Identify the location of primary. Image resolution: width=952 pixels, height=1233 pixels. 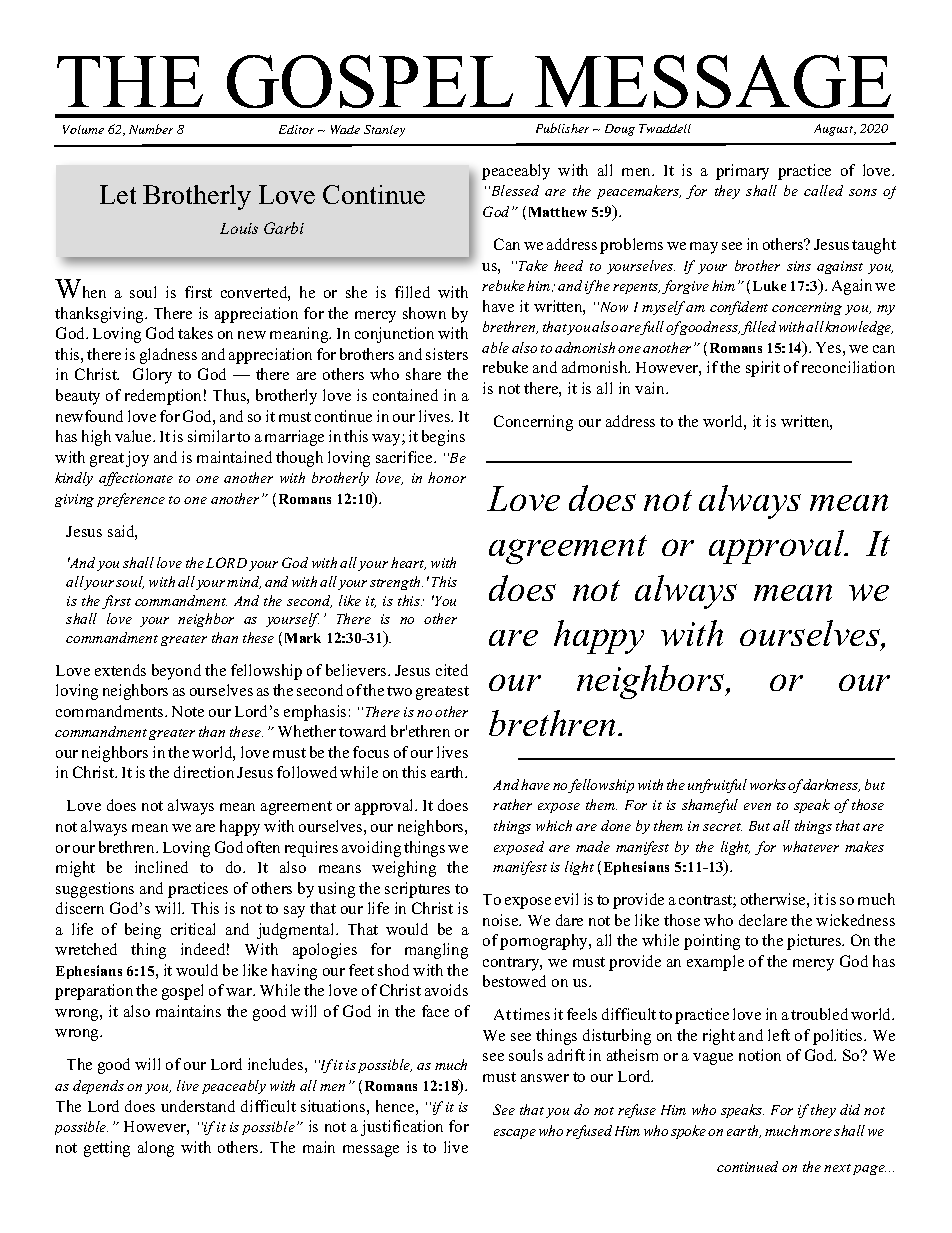
(742, 172).
